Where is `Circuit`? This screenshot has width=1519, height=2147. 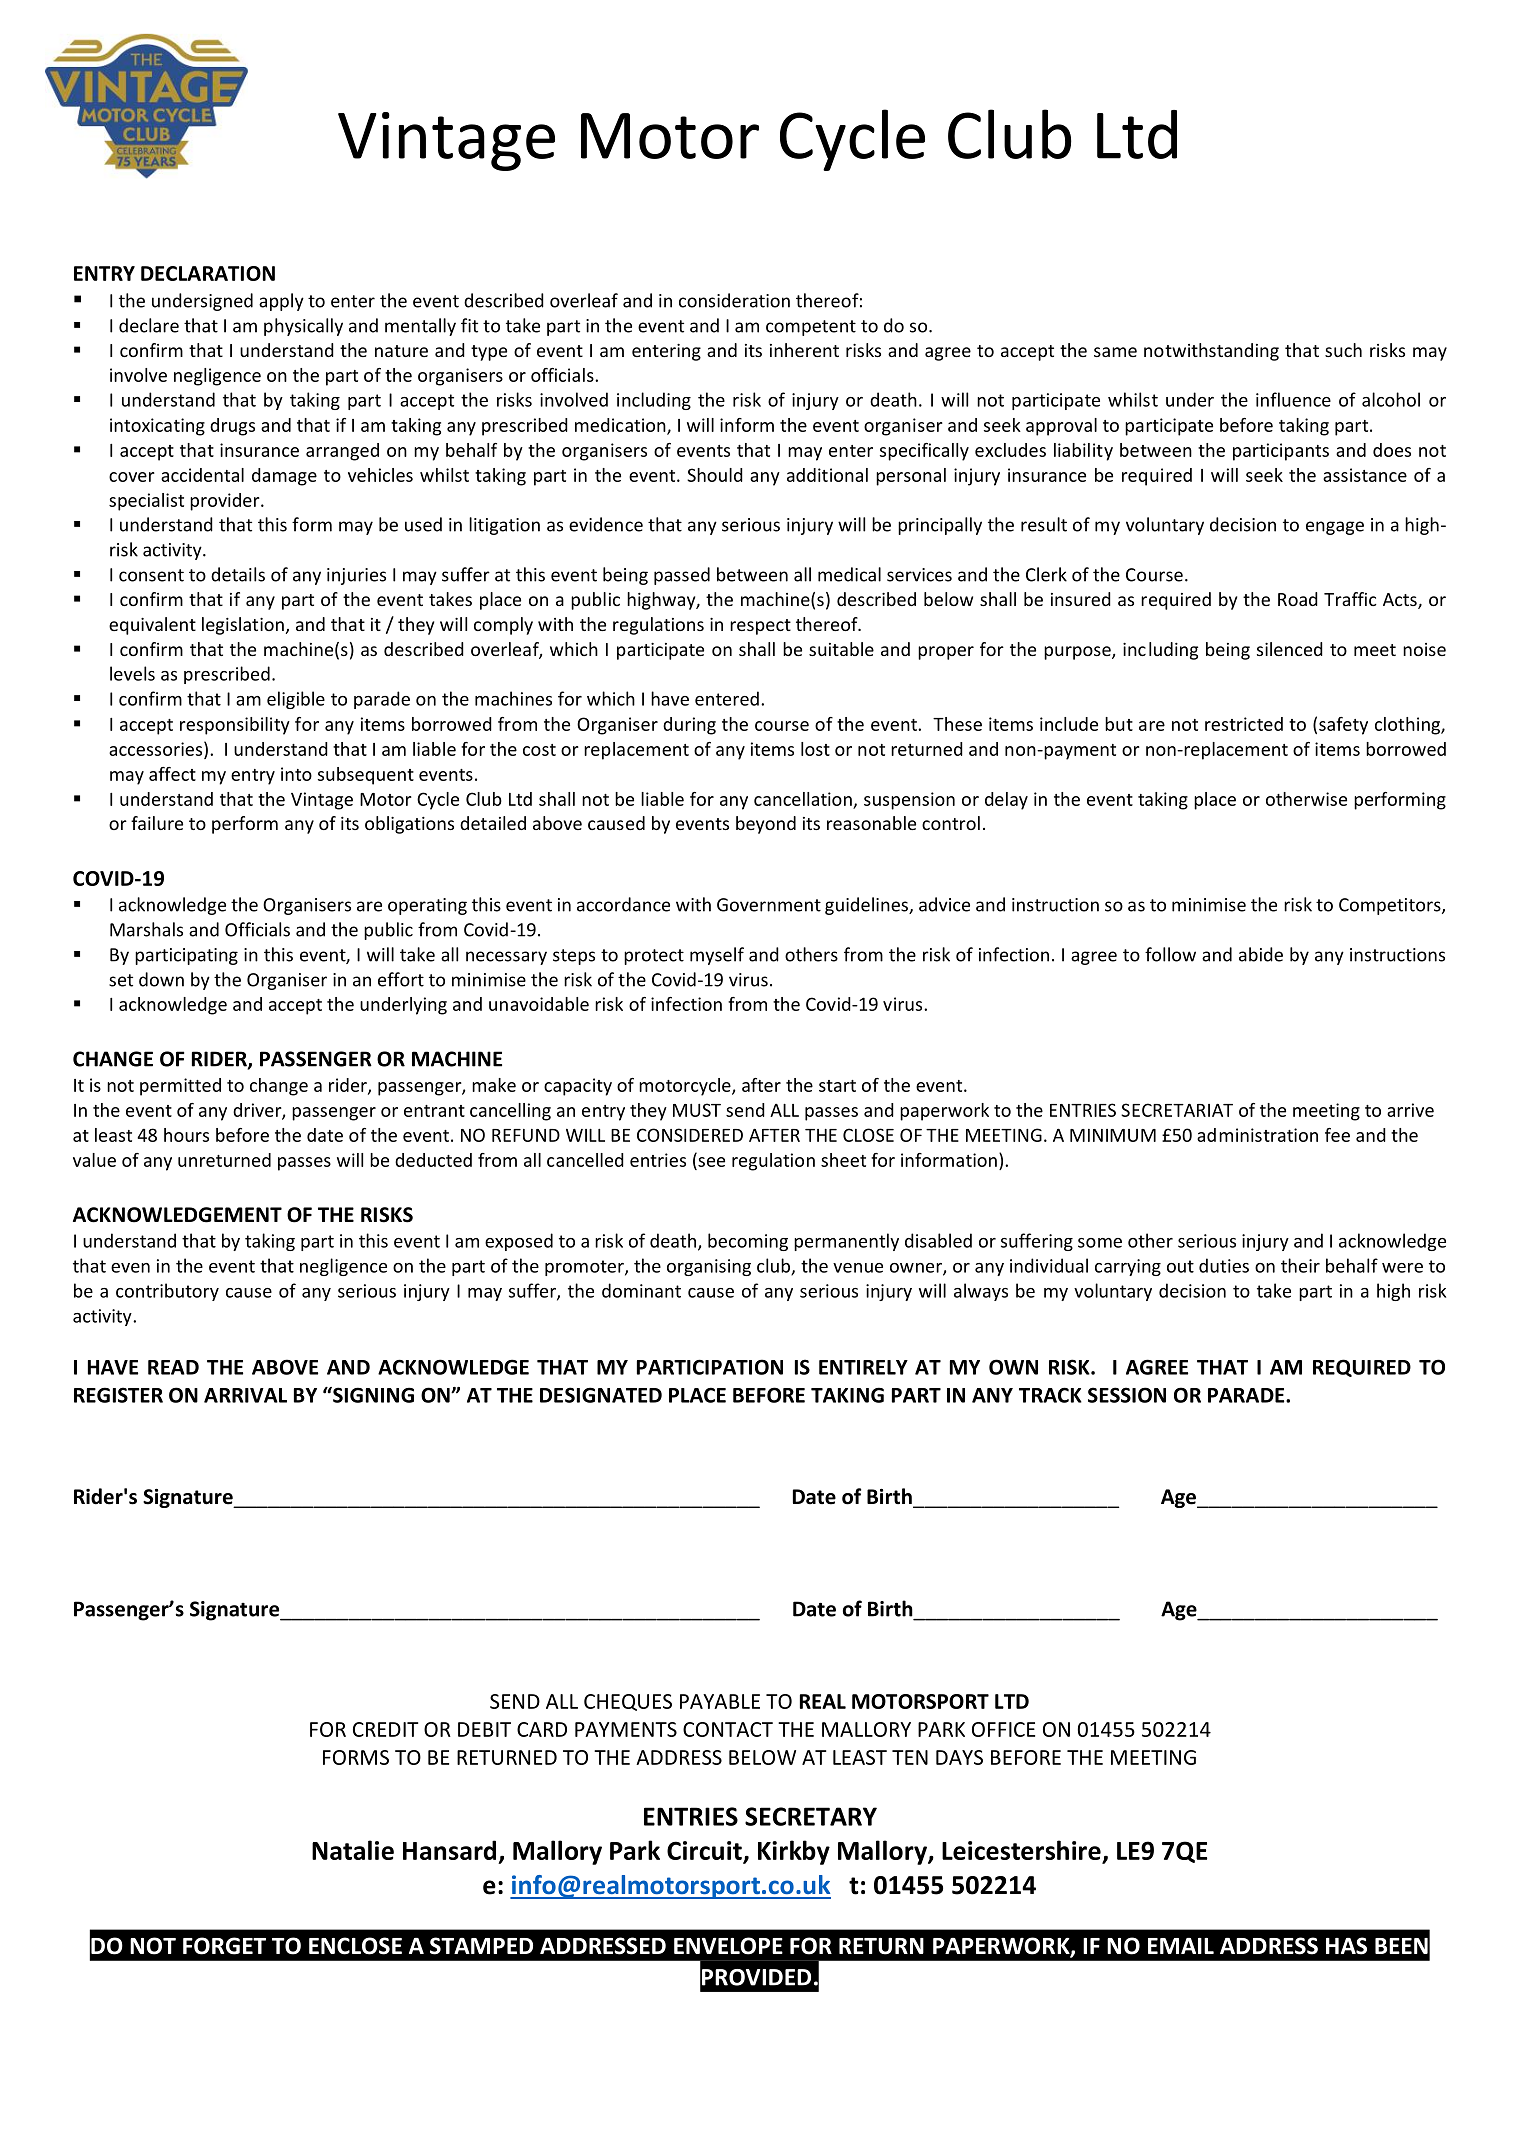 Circuit is located at coordinates (704, 1850).
